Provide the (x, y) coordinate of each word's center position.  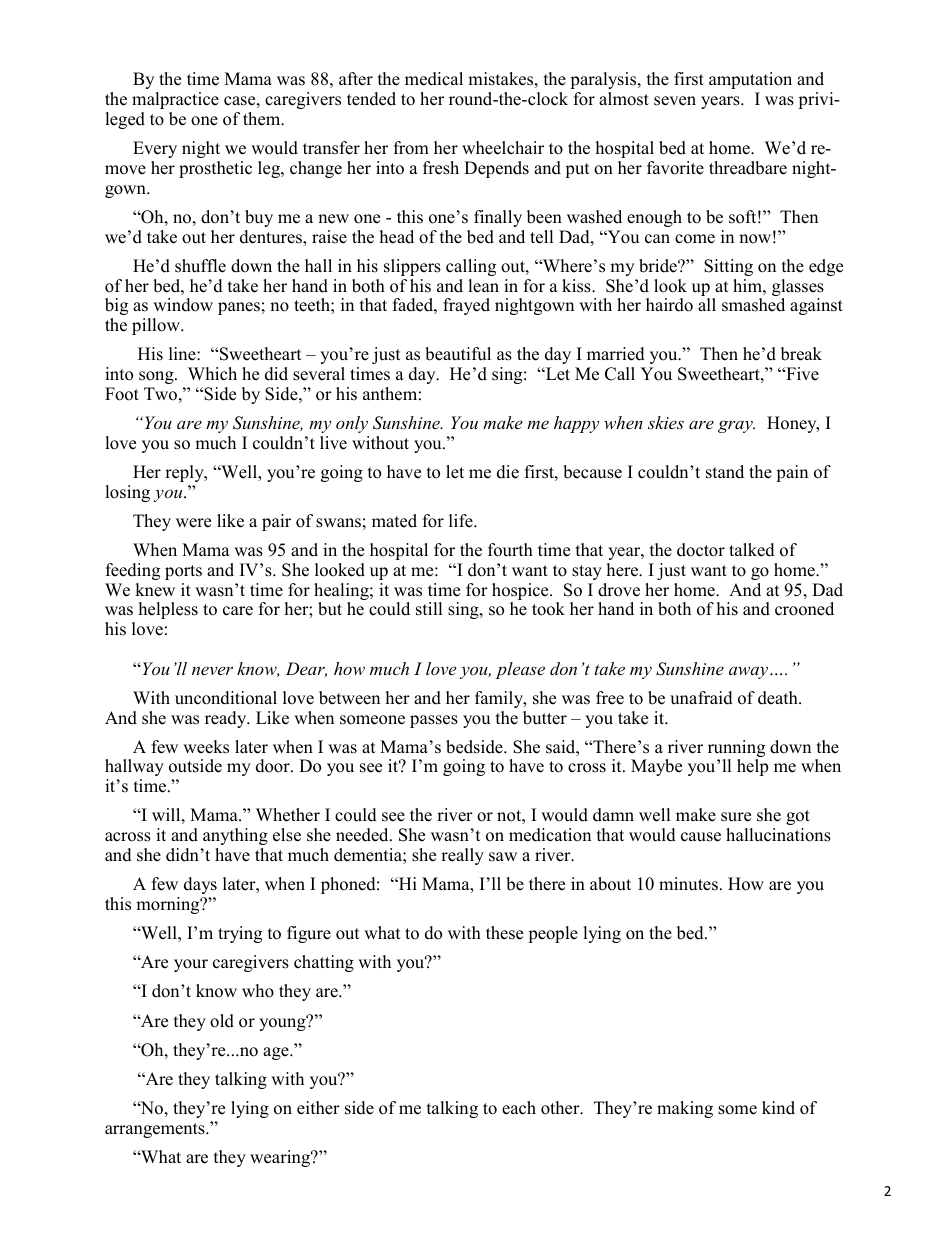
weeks (206, 747)
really (462, 856)
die (508, 472)
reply (185, 473)
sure (736, 817)
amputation (750, 80)
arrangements (156, 1130)
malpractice (175, 100)
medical (434, 79)
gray (736, 426)
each (519, 1108)
